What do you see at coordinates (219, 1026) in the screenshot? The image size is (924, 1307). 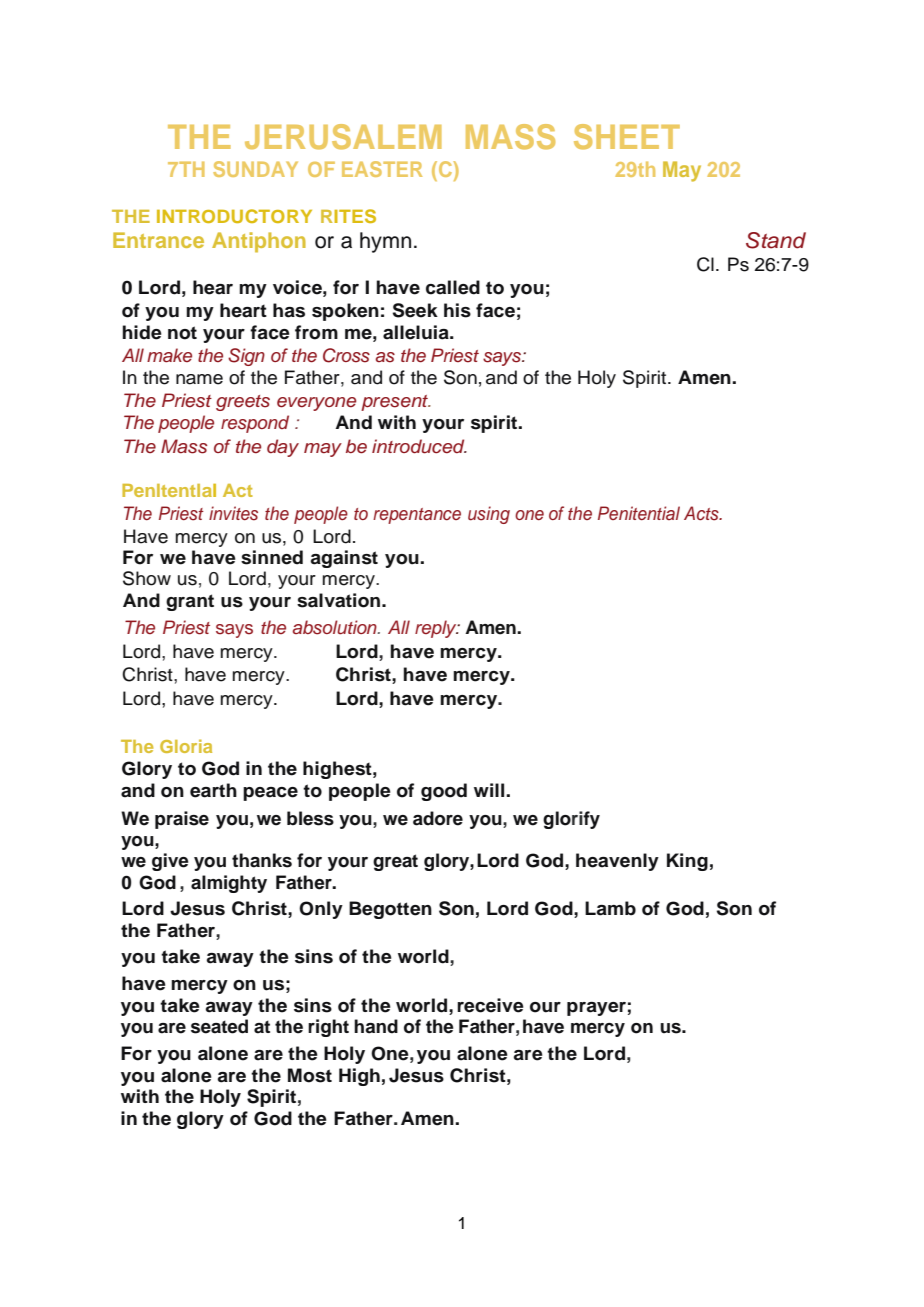 I see `seated` at bounding box center [219, 1026].
